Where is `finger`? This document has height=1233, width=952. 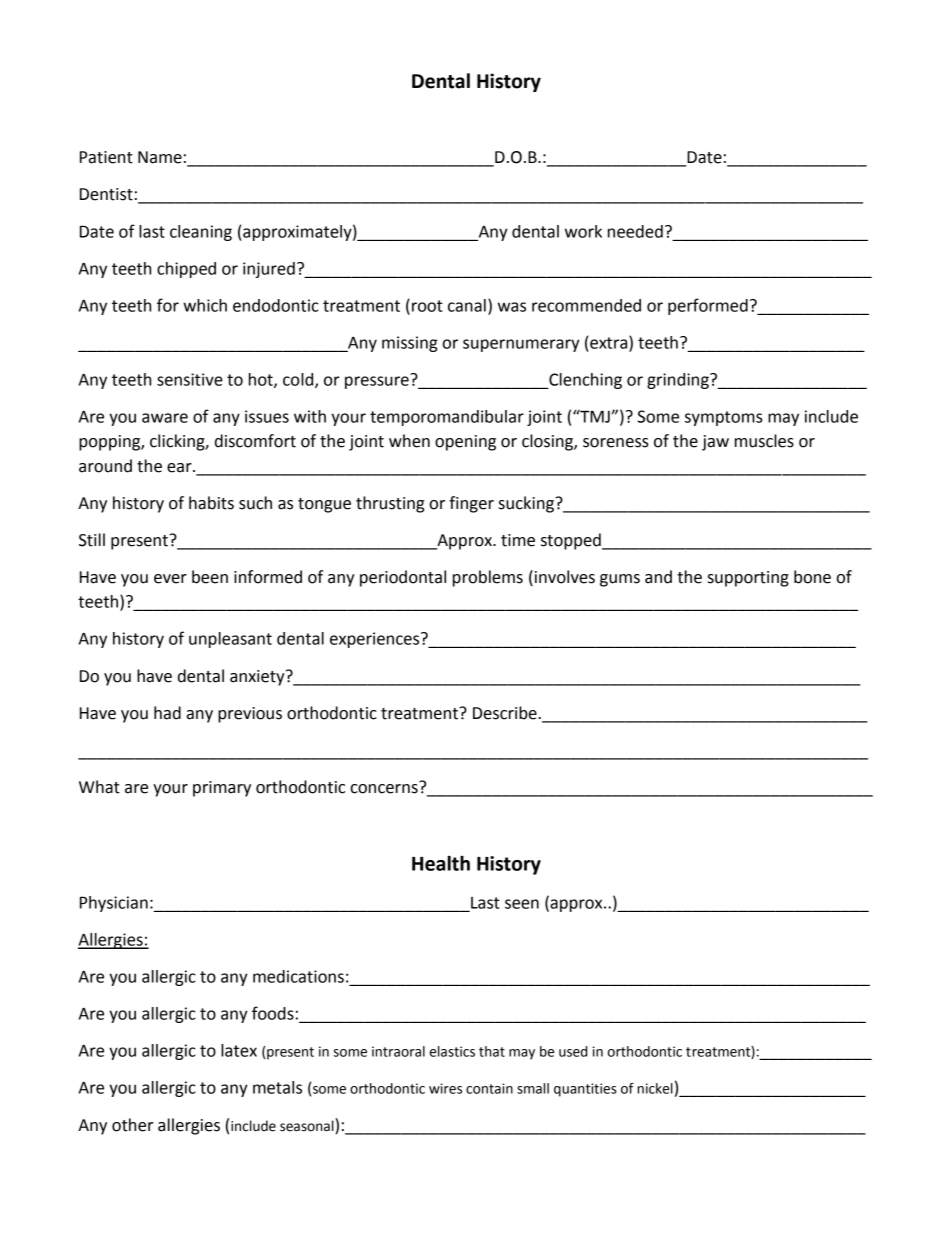 finger is located at coordinates (471, 504).
